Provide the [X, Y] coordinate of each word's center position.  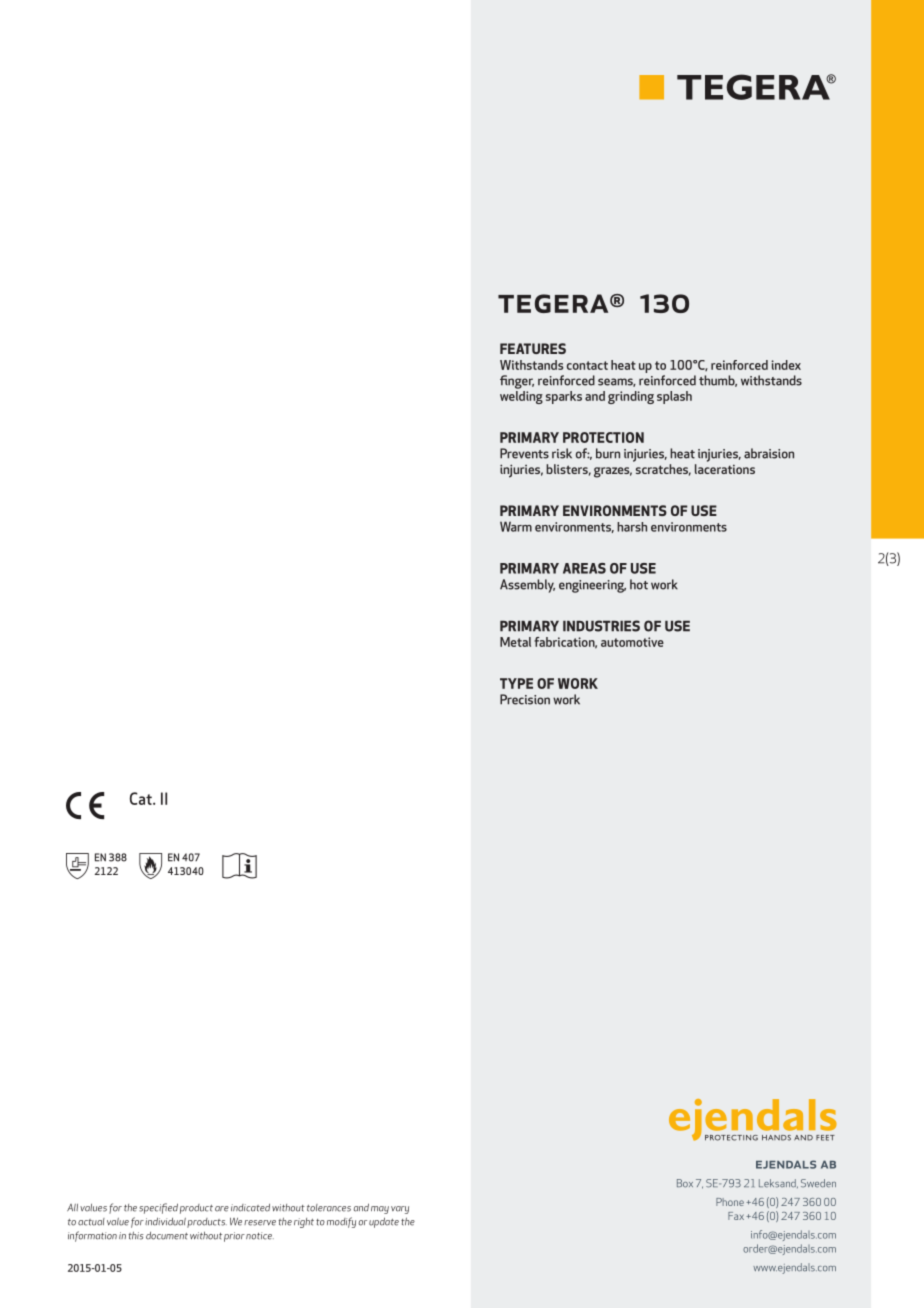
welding [521, 396]
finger [517, 382]
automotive [632, 642]
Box [685, 1183]
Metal [515, 642]
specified [158, 1208]
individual [165, 1221]
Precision [525, 699]
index [786, 365]
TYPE [516, 683]
